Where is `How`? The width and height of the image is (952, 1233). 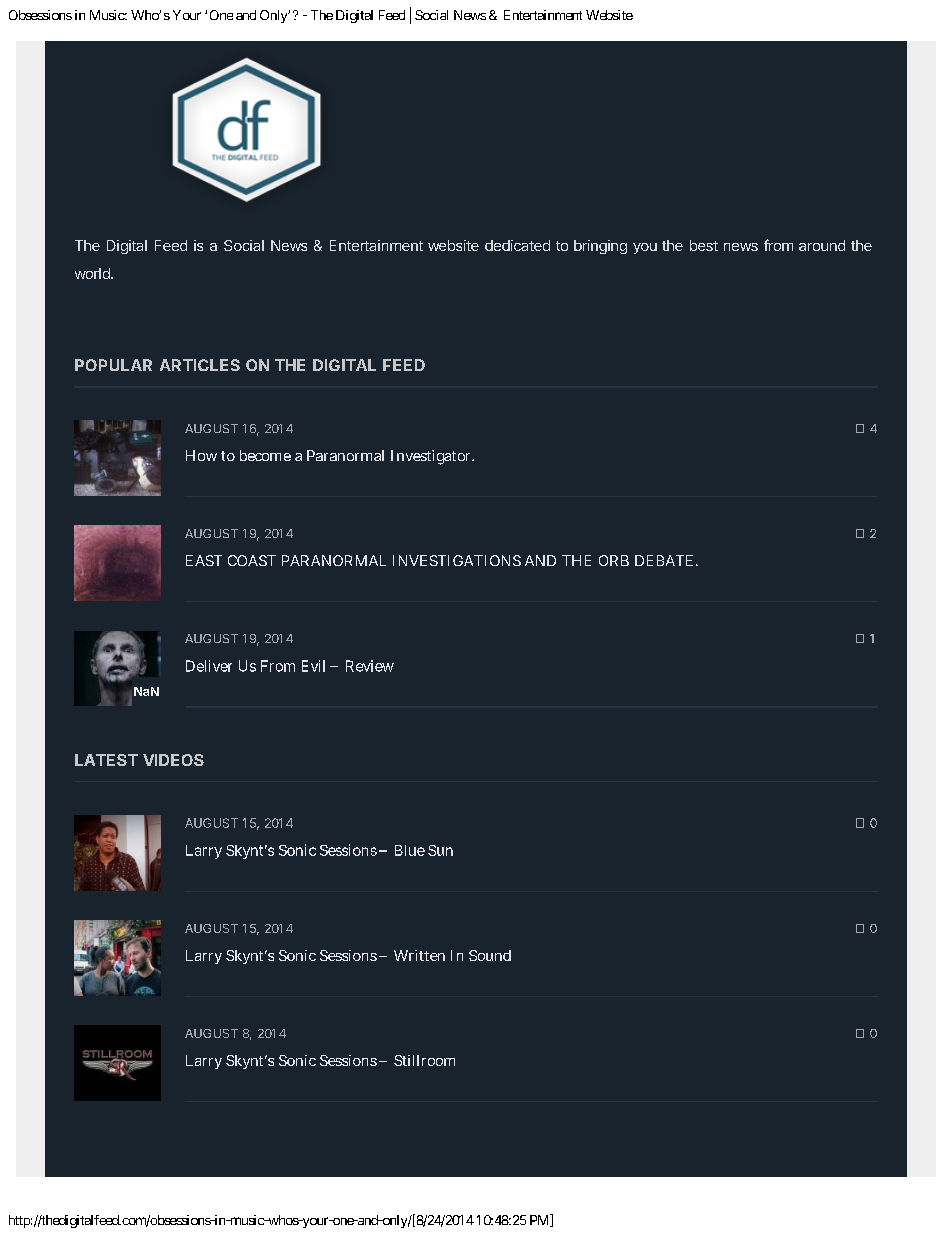
How is located at coordinates (201, 455).
